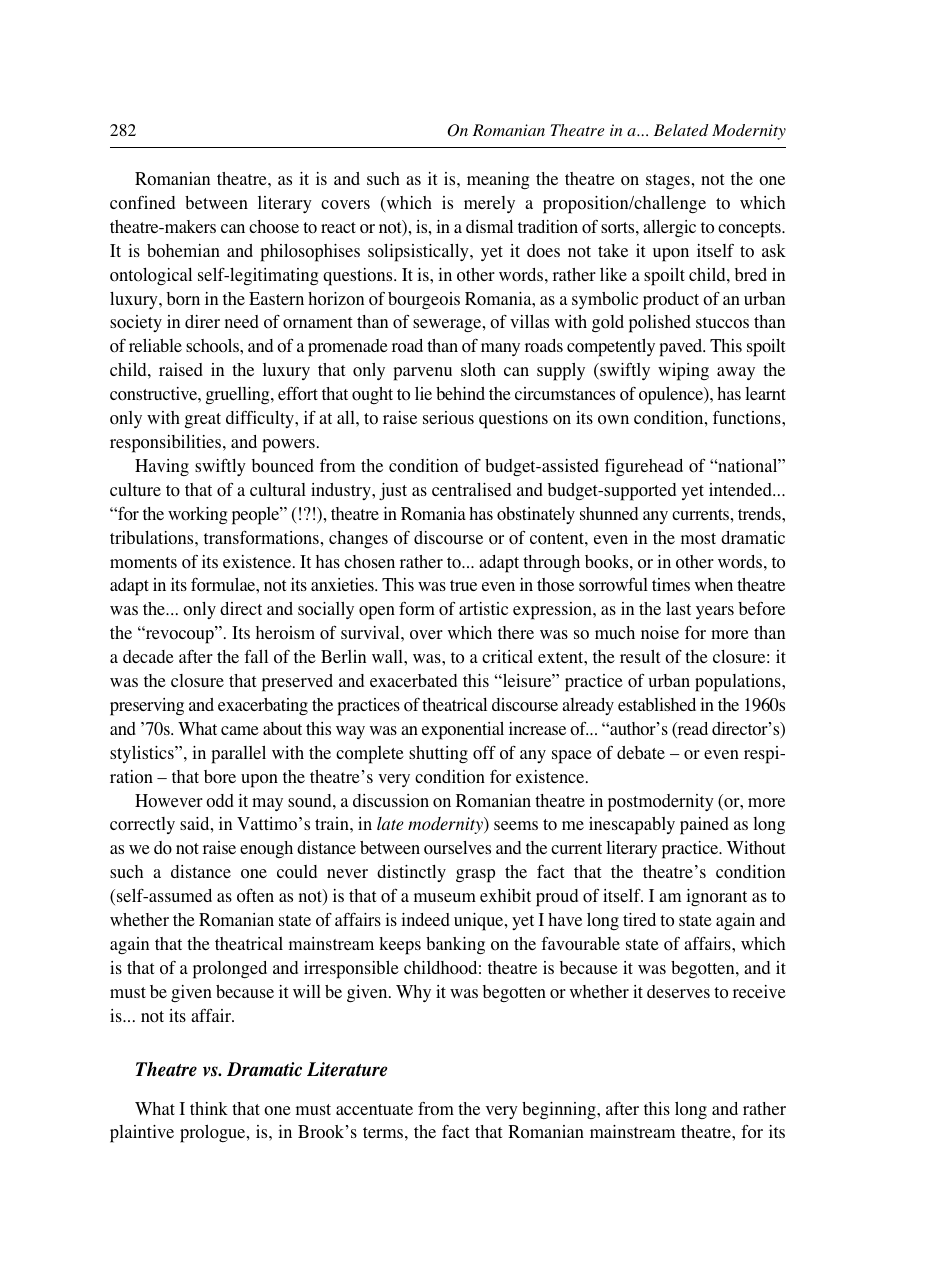  I want to click on grasp, so click(475, 876).
